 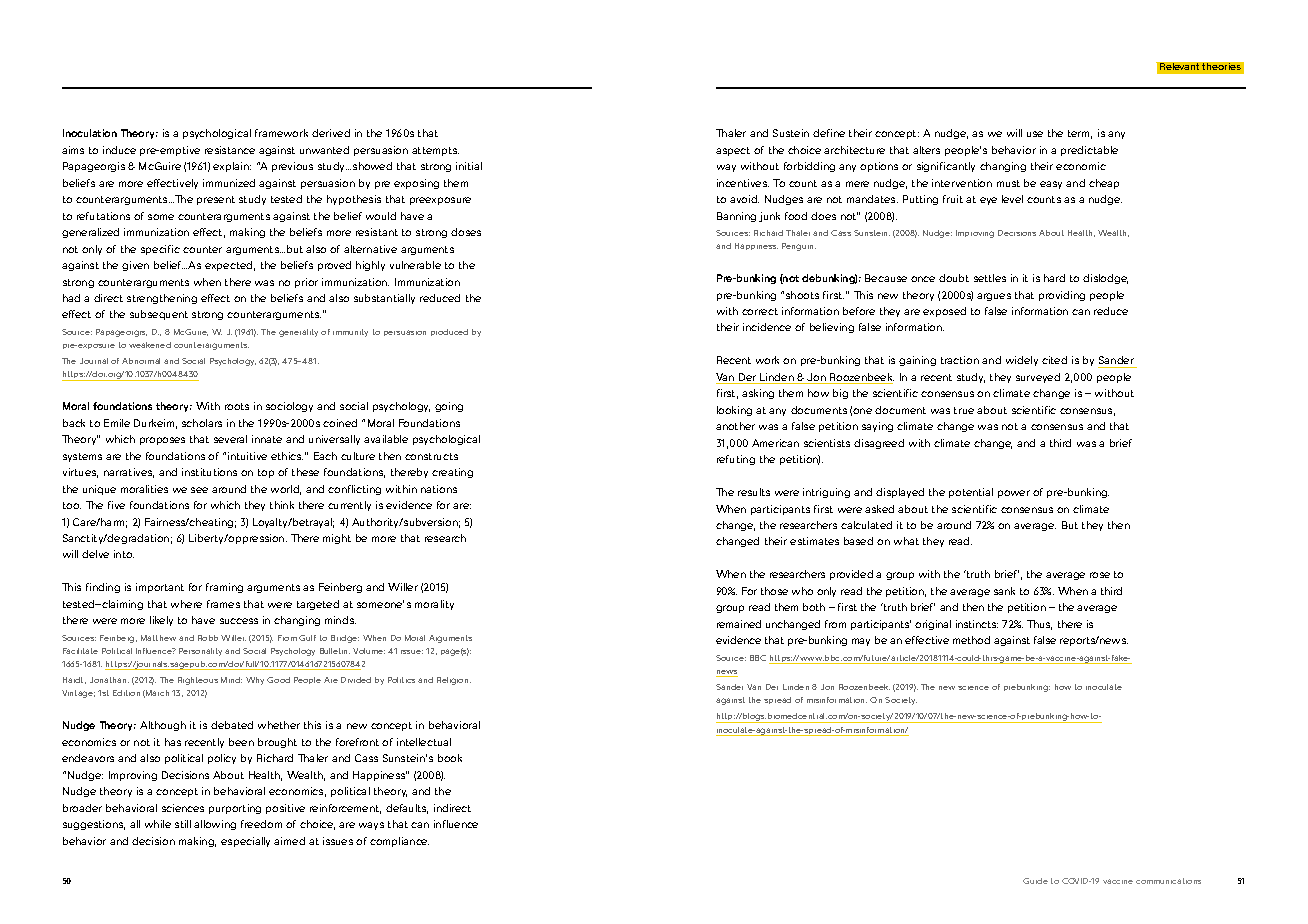 I want to click on resistance, so click(x=230, y=150).
